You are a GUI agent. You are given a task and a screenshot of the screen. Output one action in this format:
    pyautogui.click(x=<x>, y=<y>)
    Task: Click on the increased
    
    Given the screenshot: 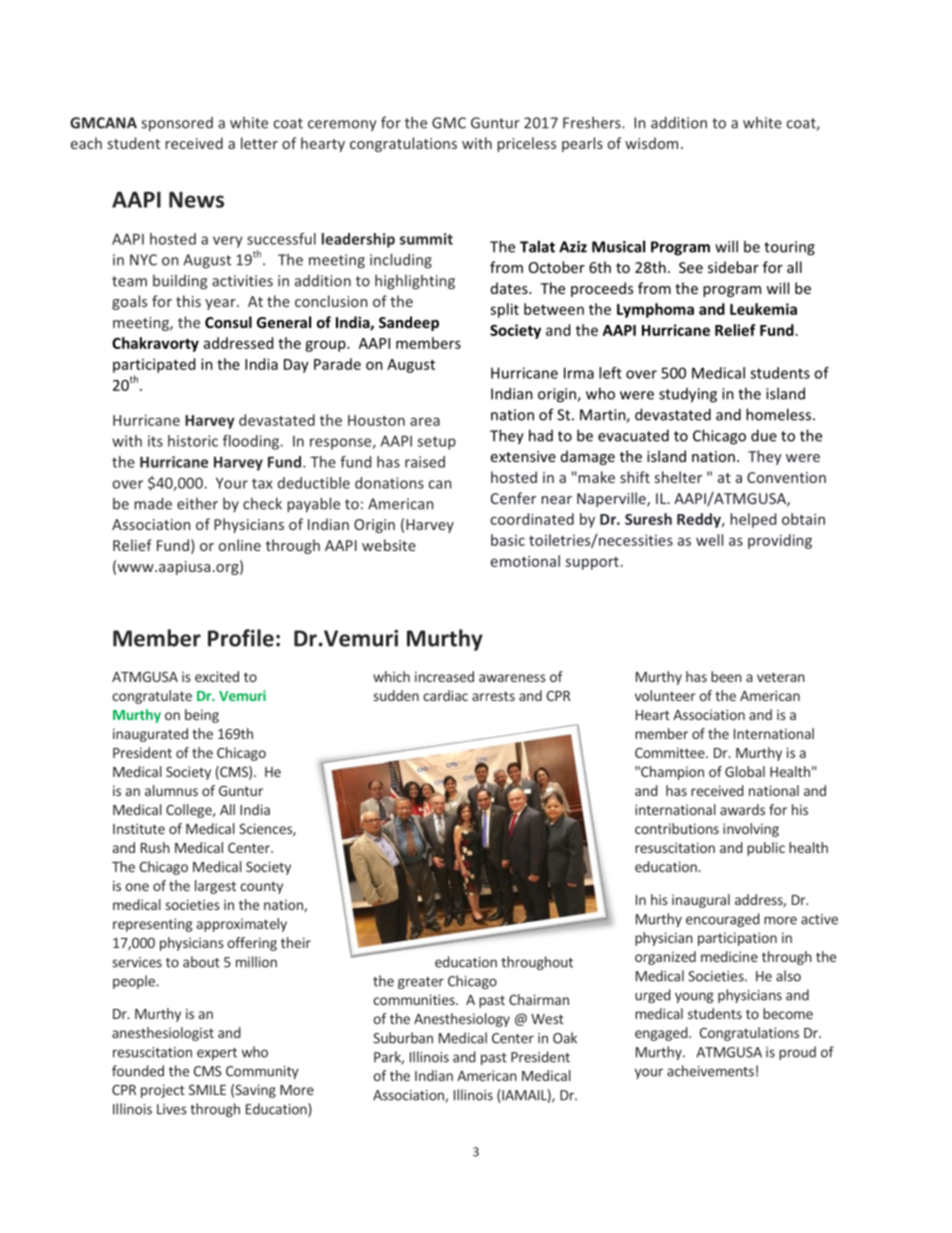 What is the action you would take?
    pyautogui.click(x=444, y=676)
